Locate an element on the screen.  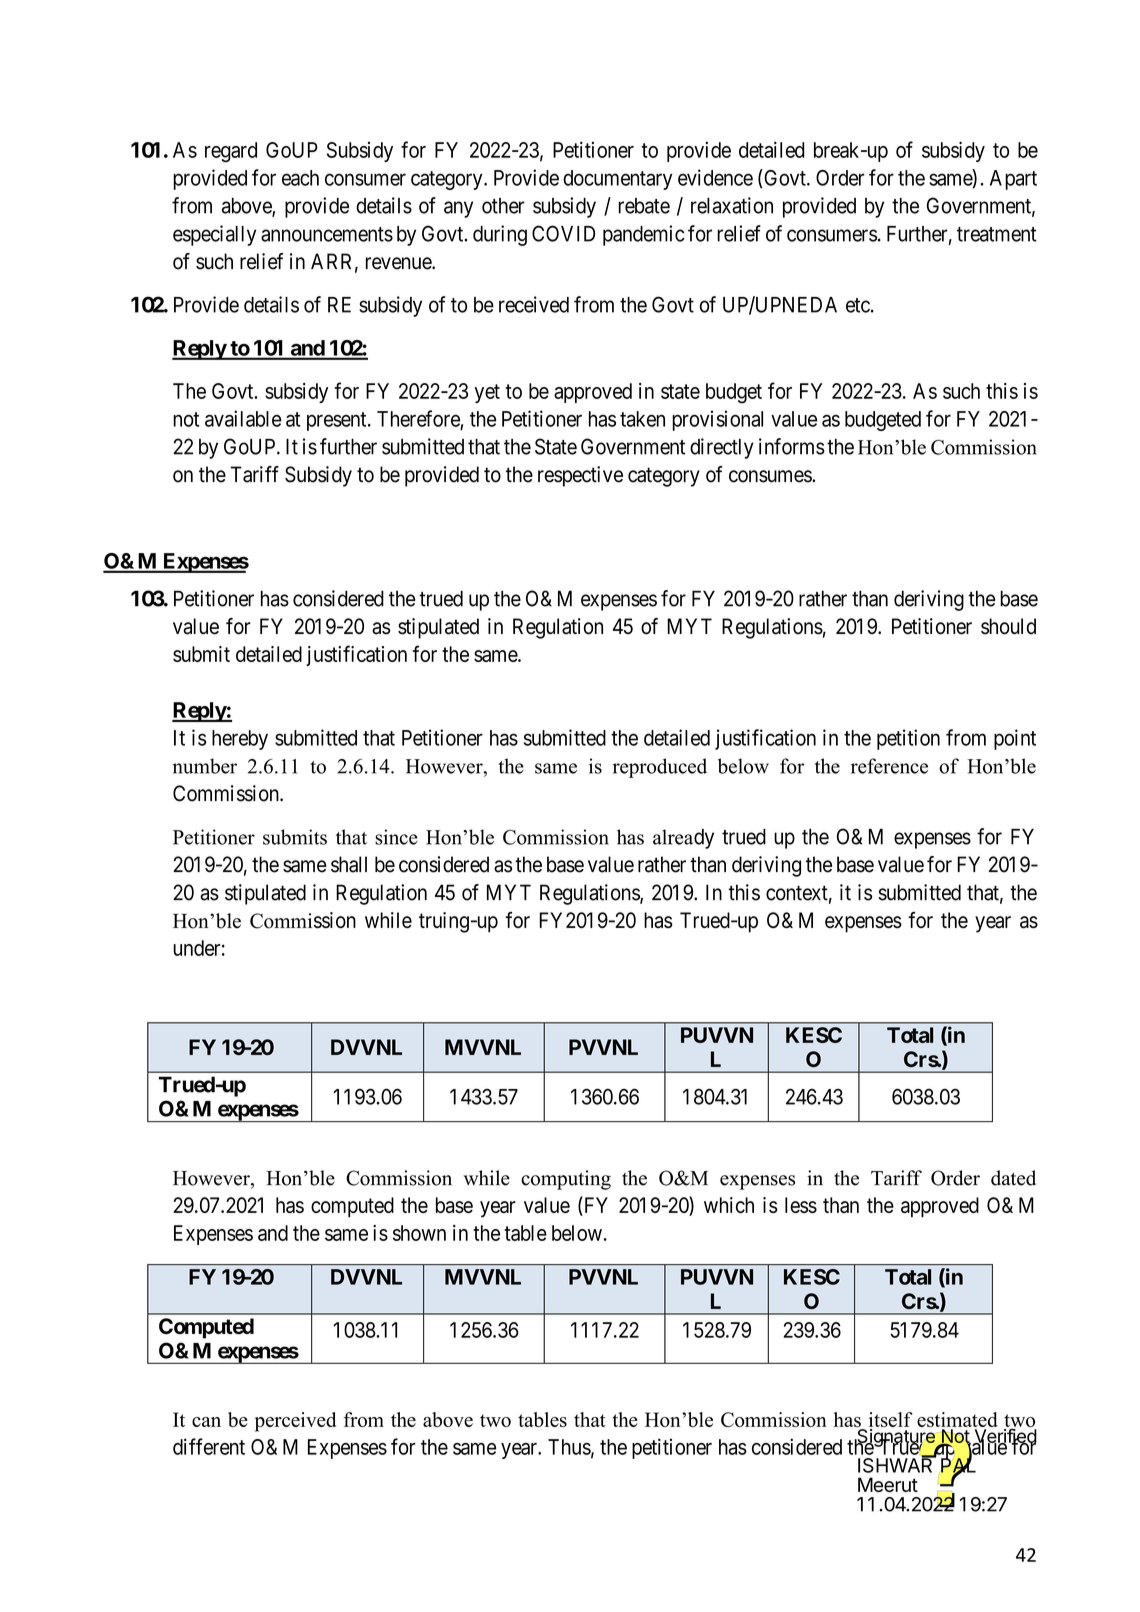
should is located at coordinates (1008, 626).
